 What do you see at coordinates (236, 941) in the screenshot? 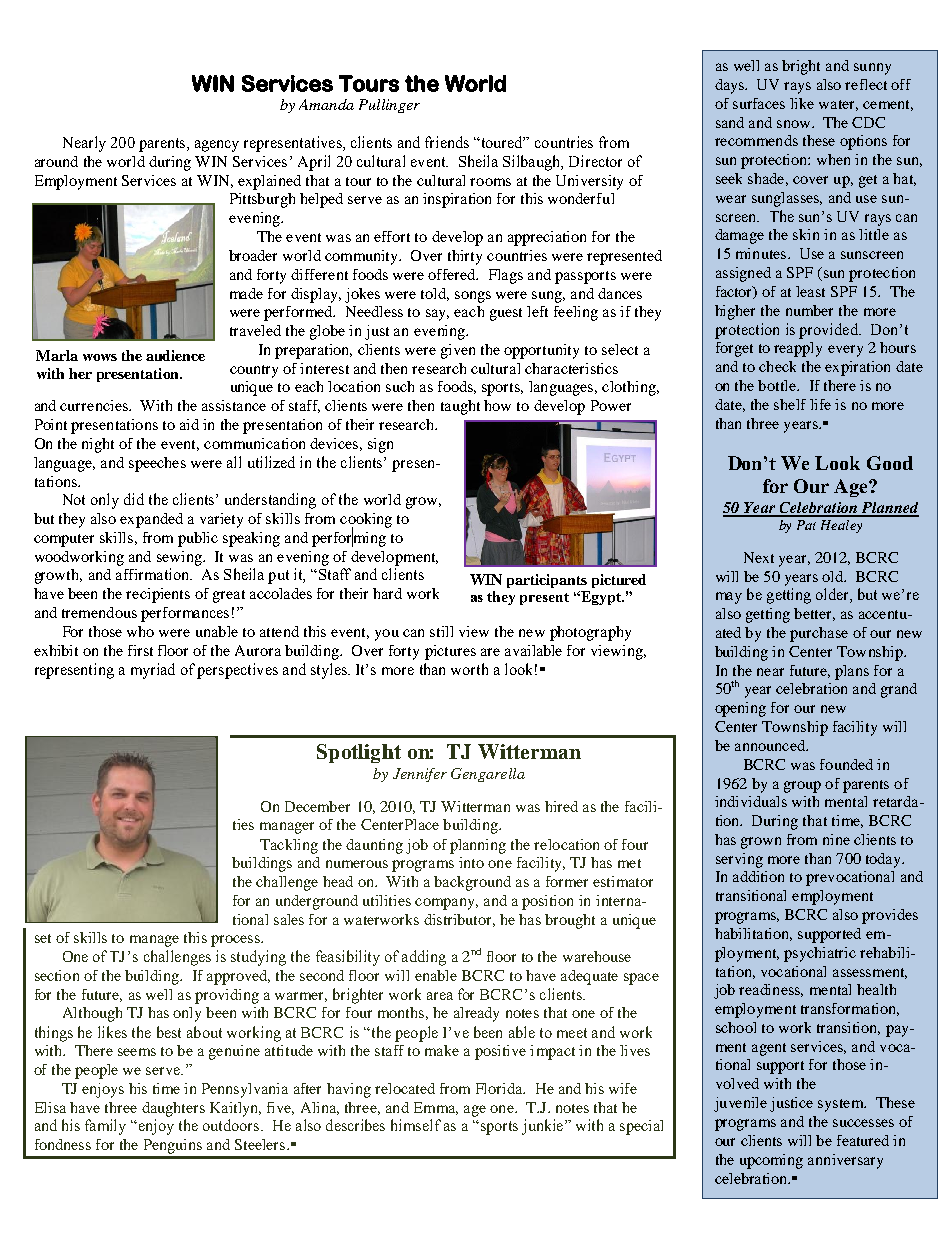
I see `process` at bounding box center [236, 941].
